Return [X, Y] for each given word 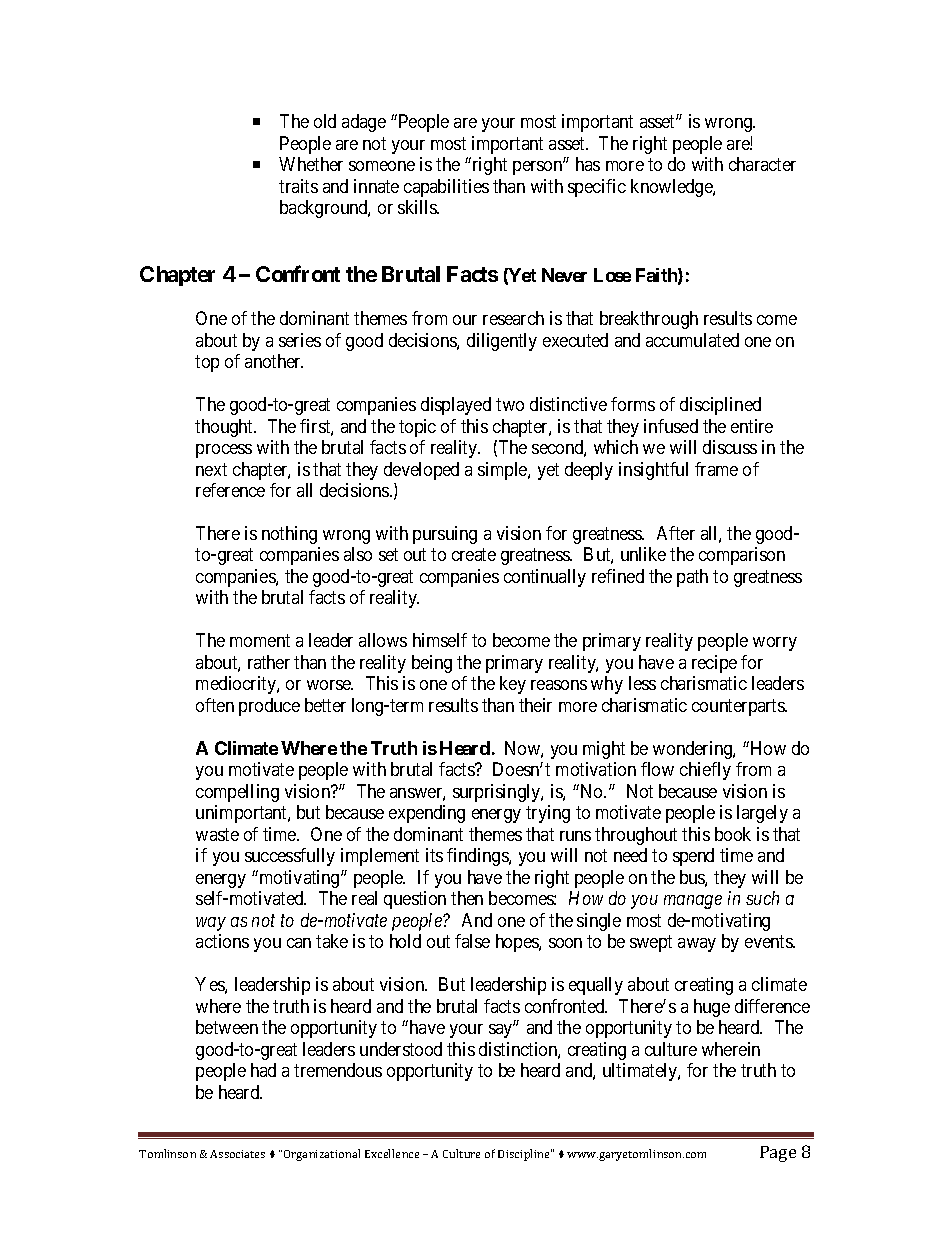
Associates [237, 1154]
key [513, 685]
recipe [714, 664]
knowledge [672, 188]
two [510, 404]
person [539, 168]
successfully [290, 857]
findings [478, 857]
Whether [311, 164]
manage [693, 902]
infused [671, 426]
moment [260, 641]
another [274, 361]
